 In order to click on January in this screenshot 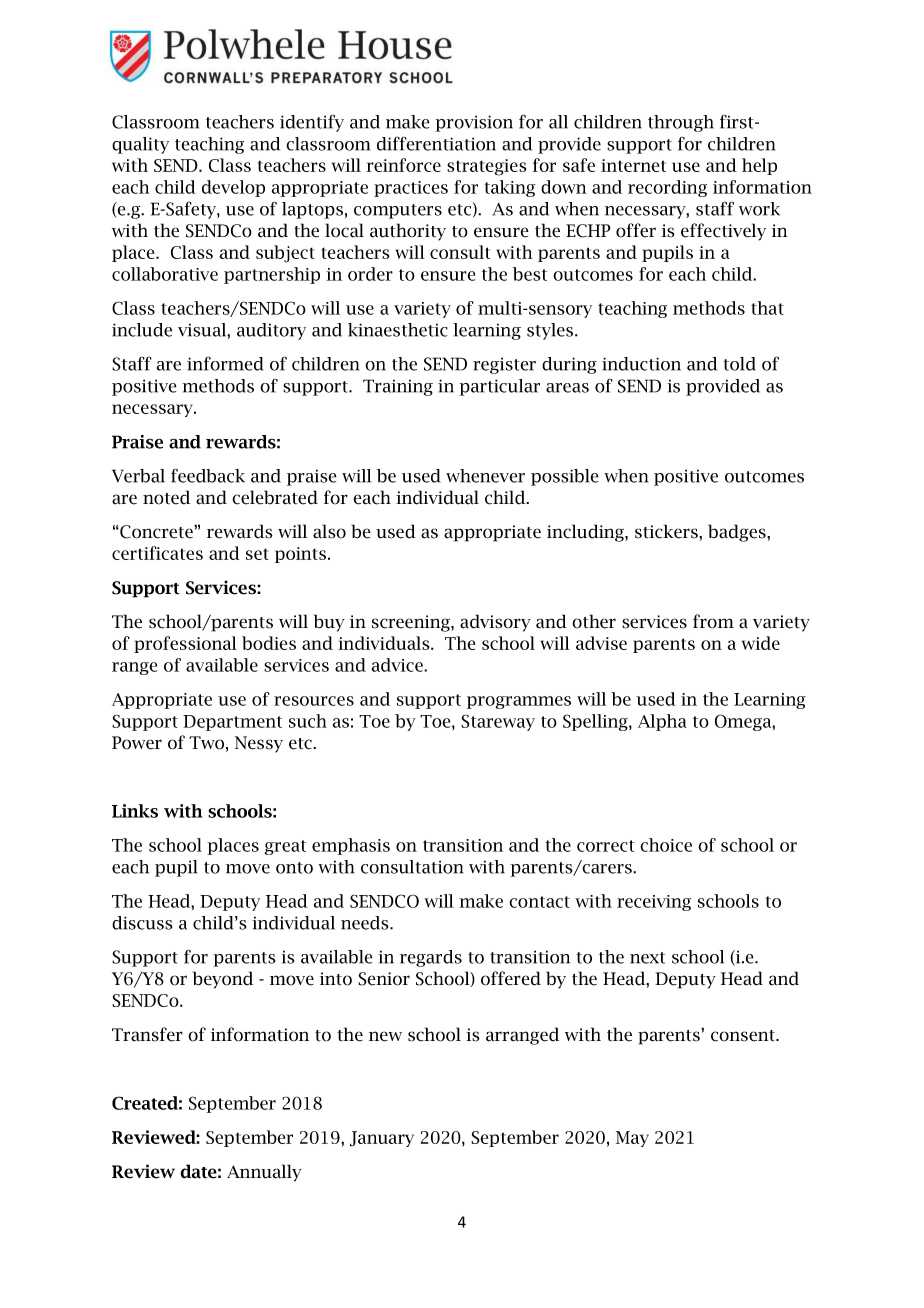, I will do `click(382, 1139)`.
